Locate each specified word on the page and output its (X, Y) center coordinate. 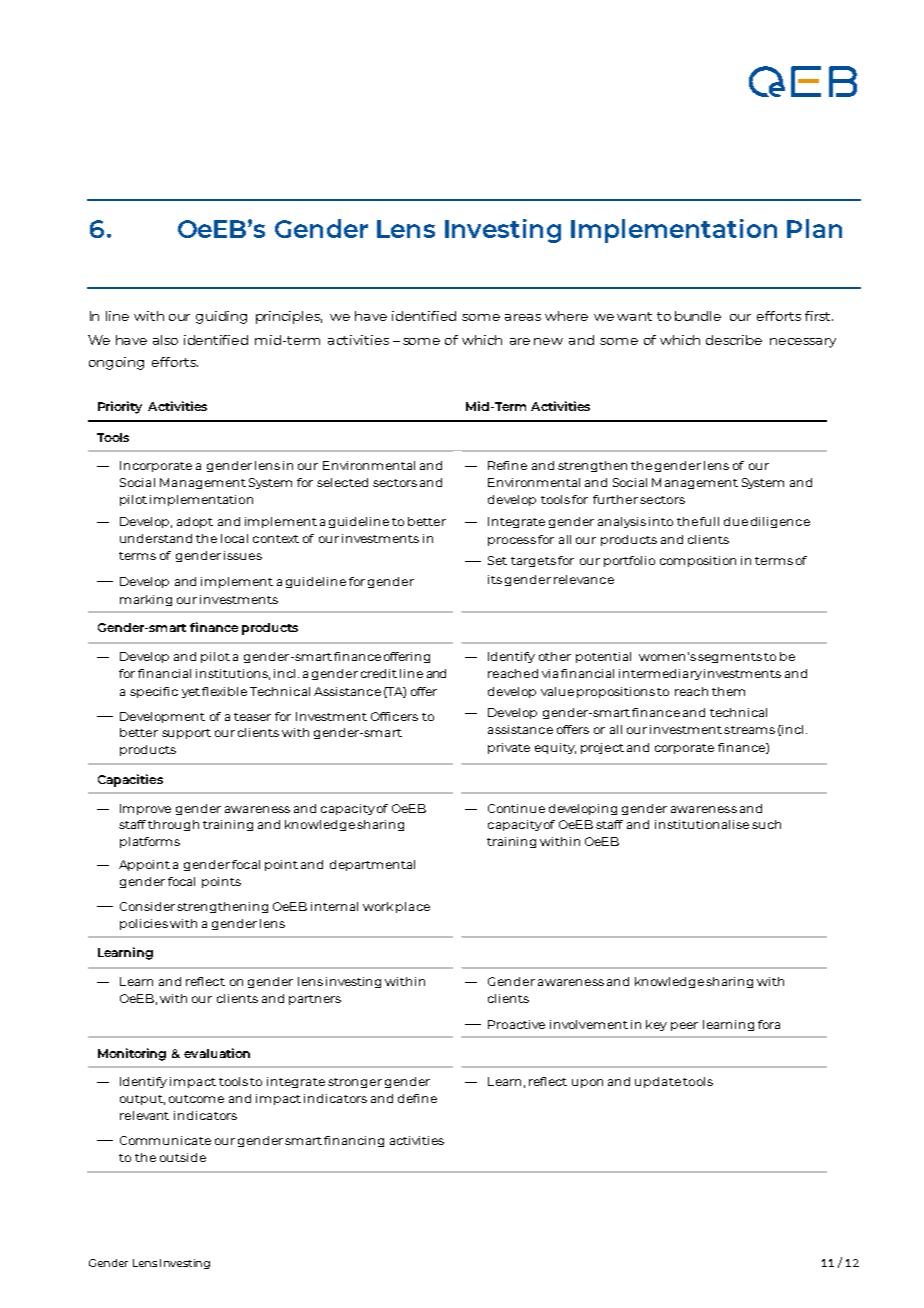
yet (191, 693)
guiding (221, 317)
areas (523, 317)
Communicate (165, 1140)
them (728, 691)
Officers (394, 716)
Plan (814, 228)
